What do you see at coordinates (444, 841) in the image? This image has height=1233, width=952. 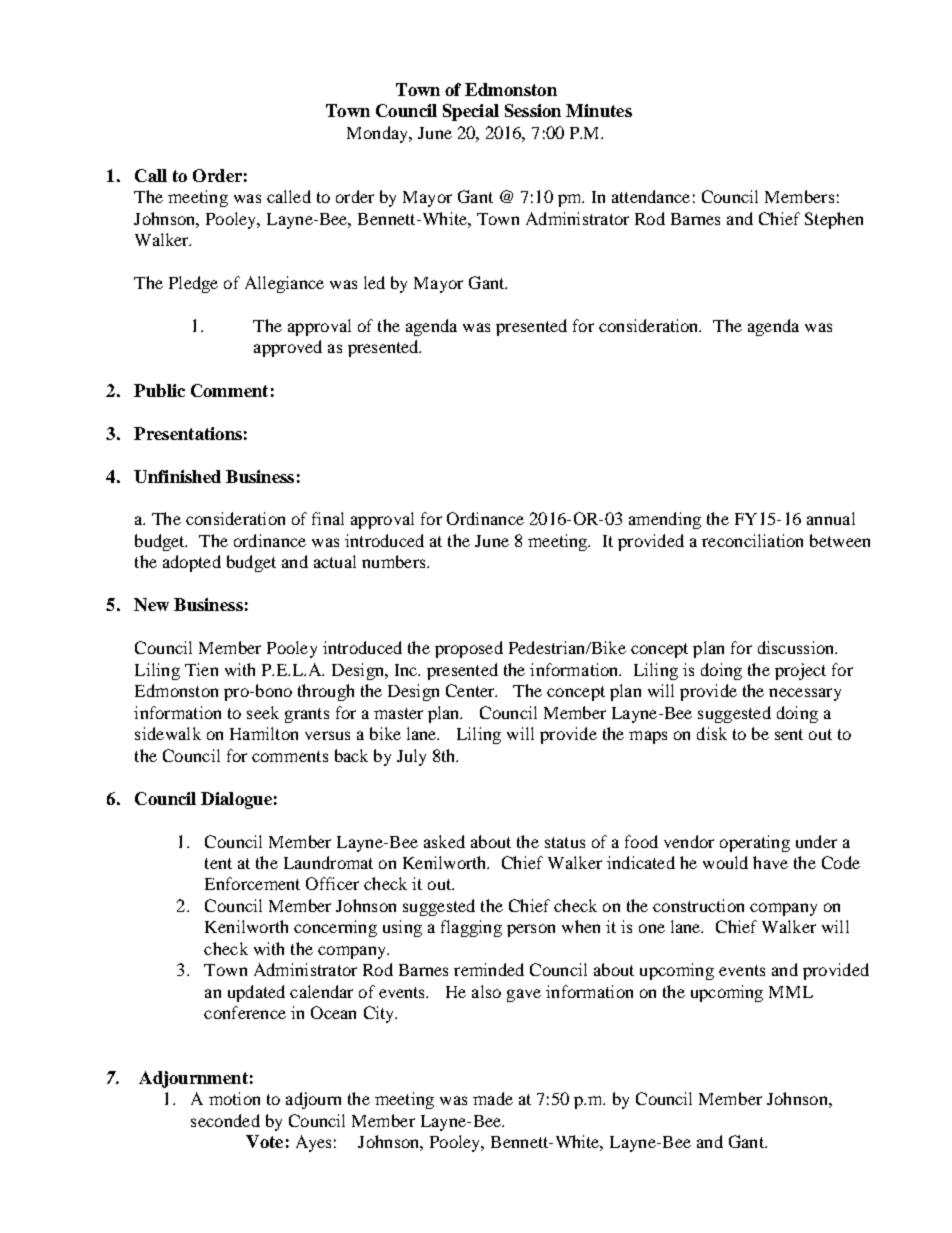 I see `asked` at bounding box center [444, 841].
